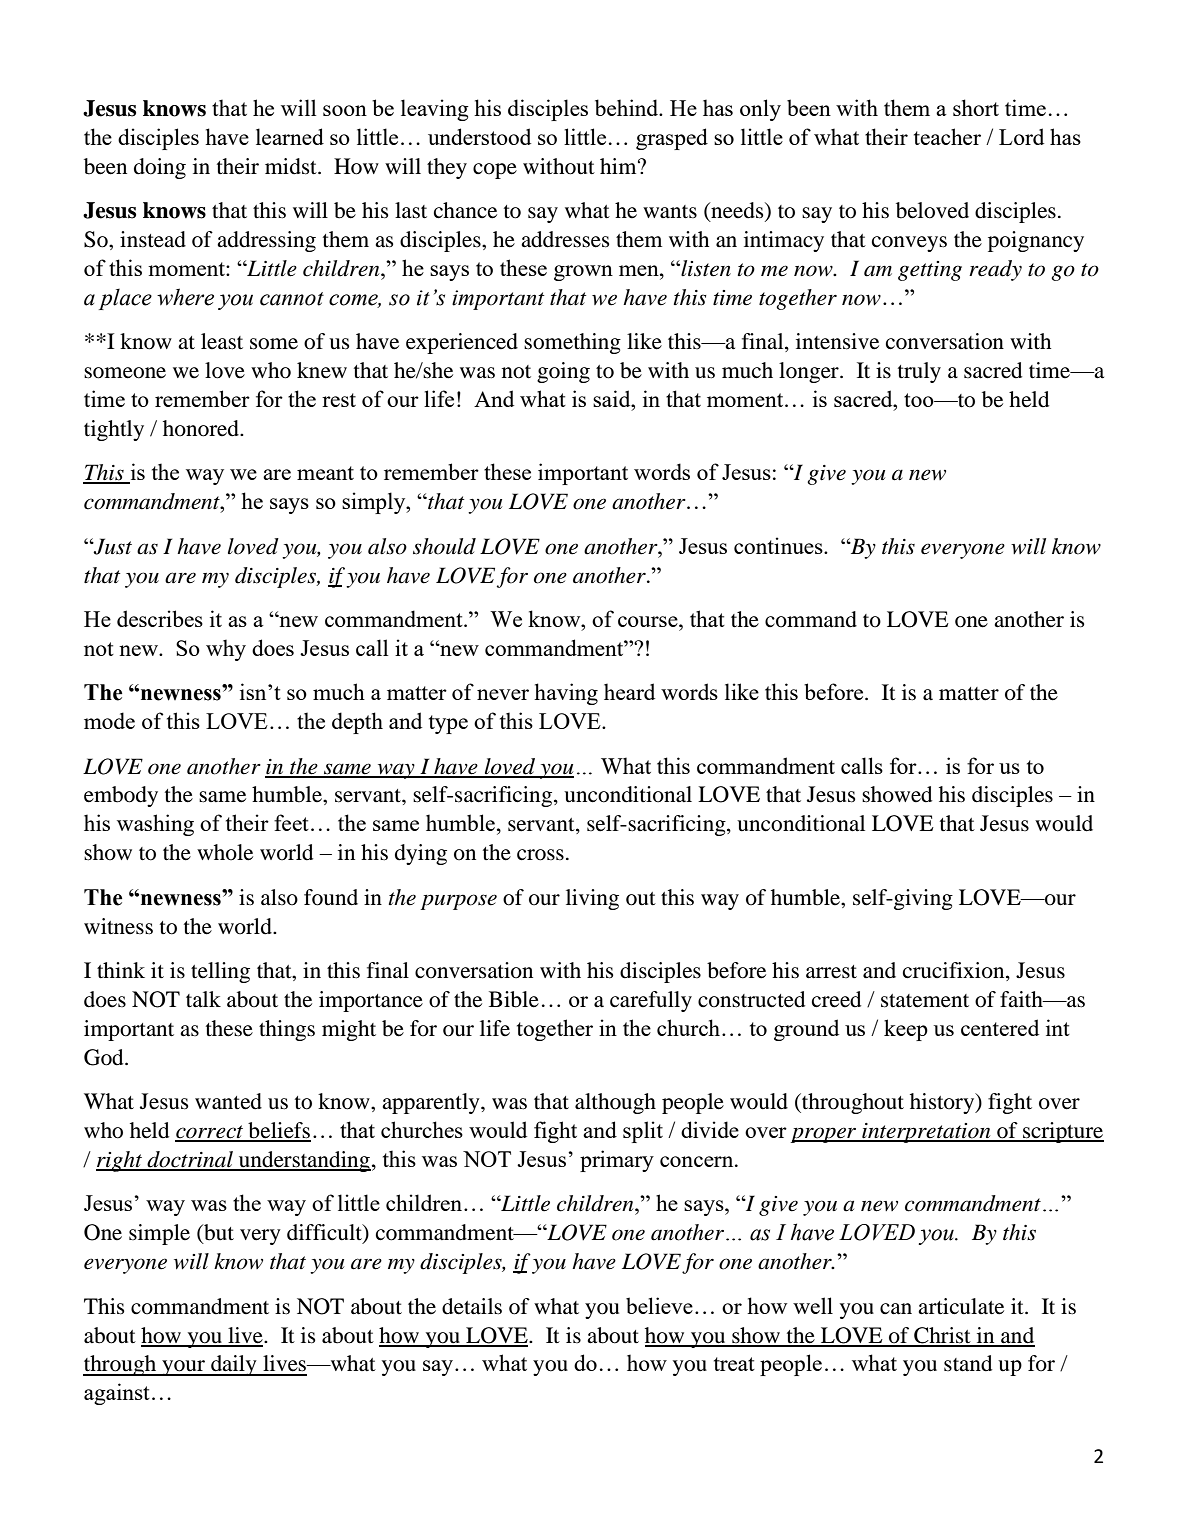  What do you see at coordinates (955, 971) in the screenshot?
I see `crucifixion` at bounding box center [955, 971].
